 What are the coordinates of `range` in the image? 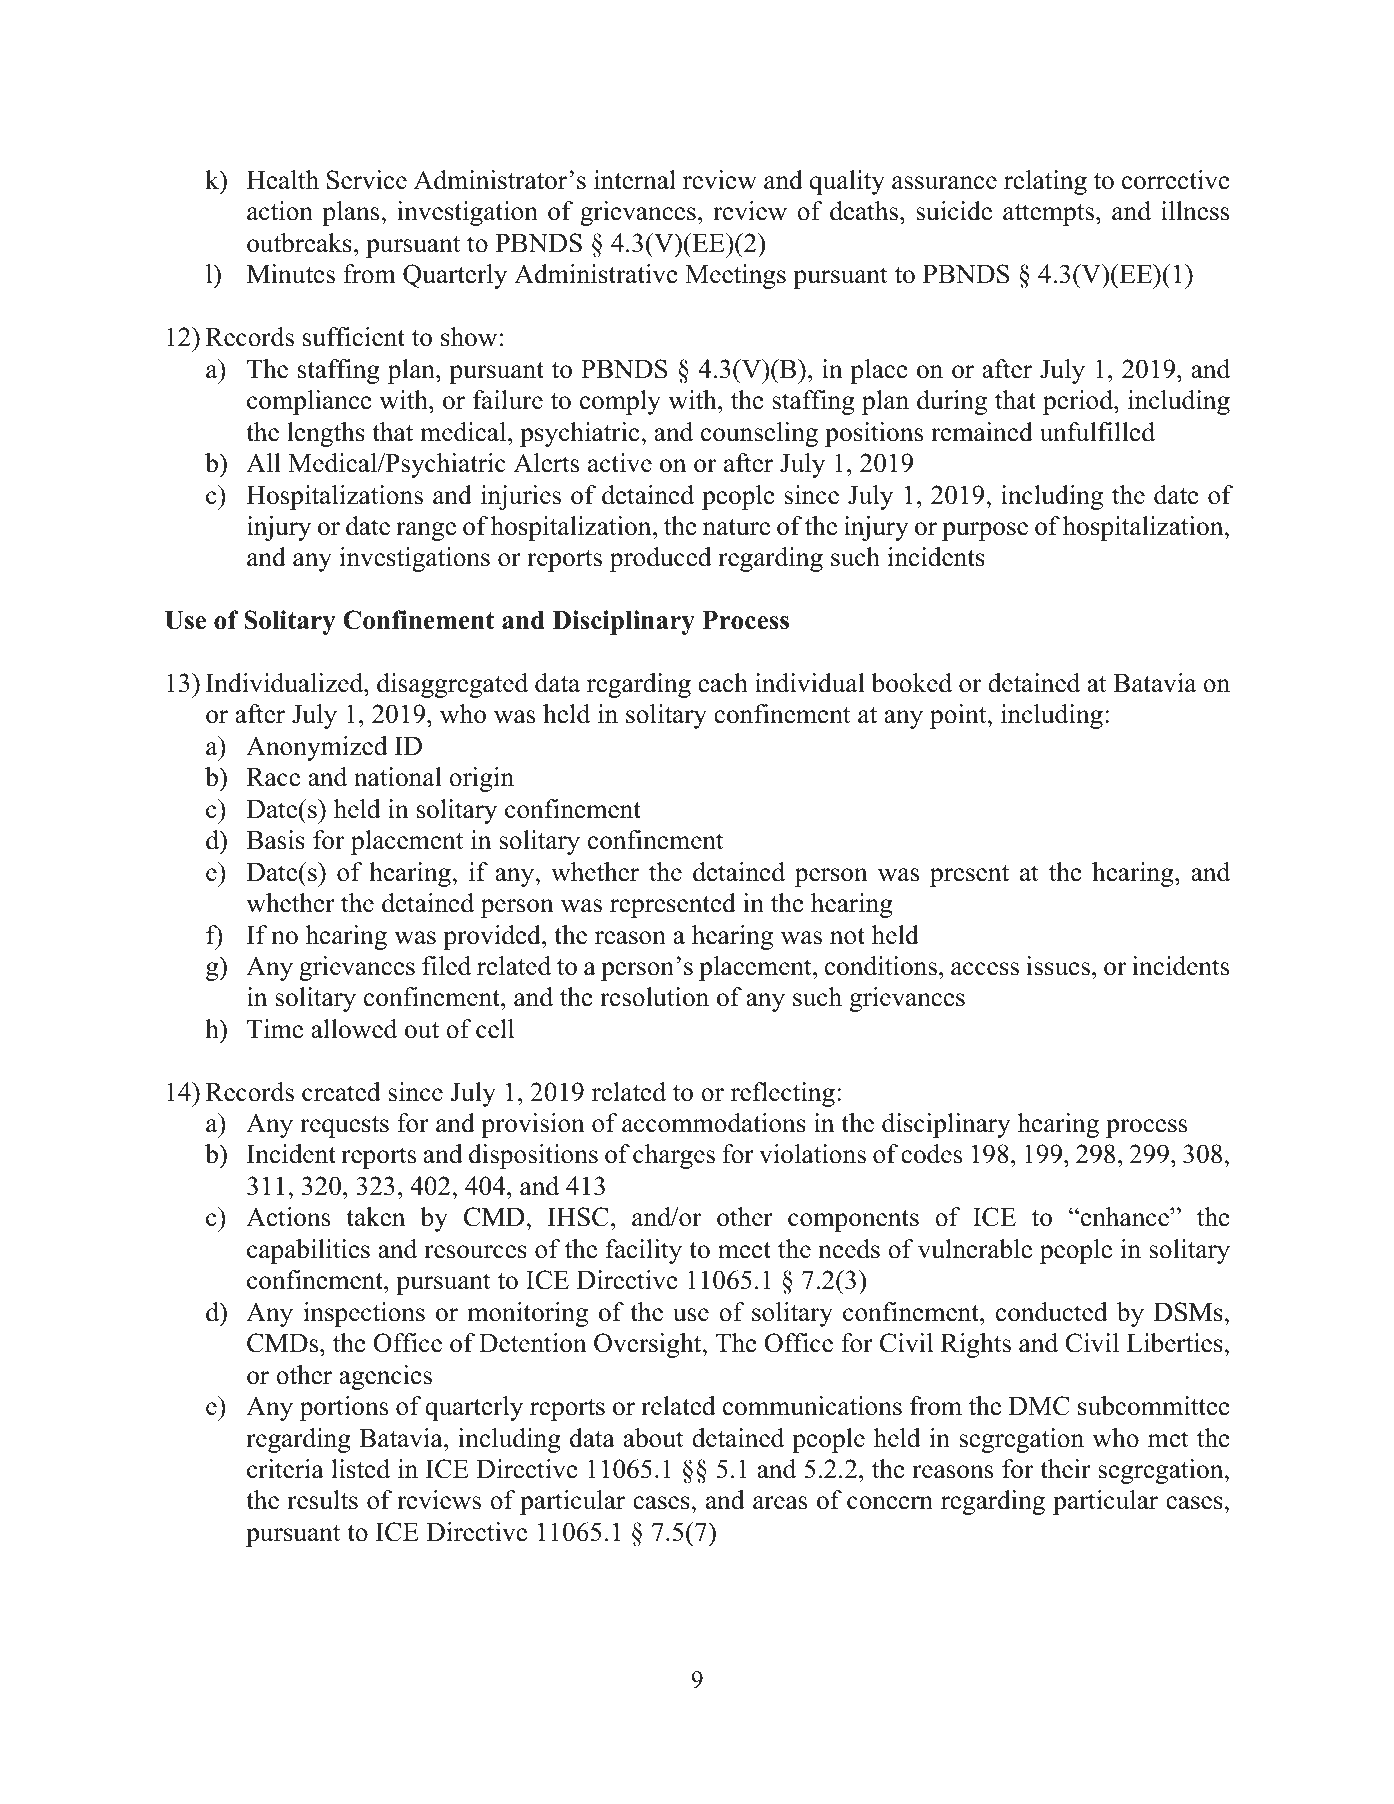 It's located at (426, 531).
